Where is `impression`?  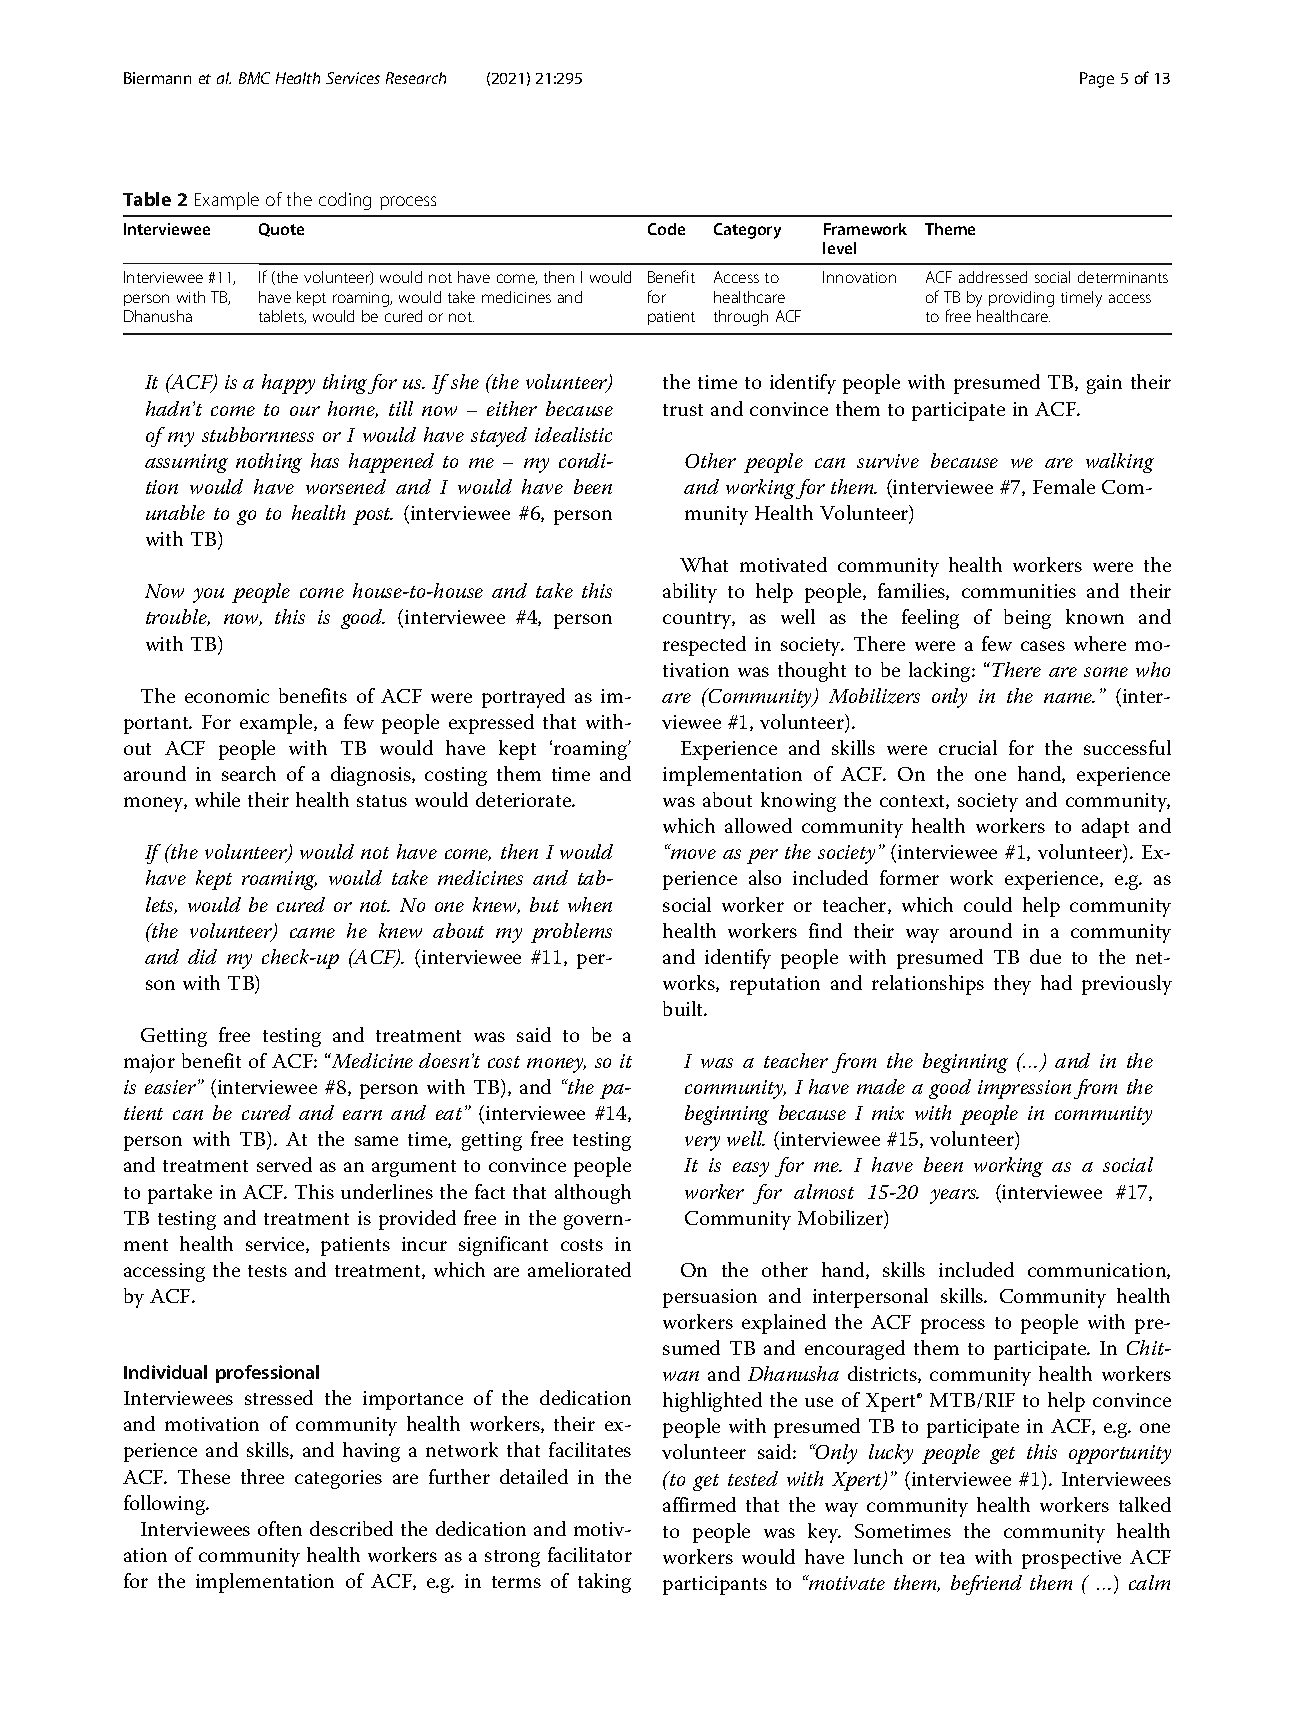 impression is located at coordinates (1024, 1089).
